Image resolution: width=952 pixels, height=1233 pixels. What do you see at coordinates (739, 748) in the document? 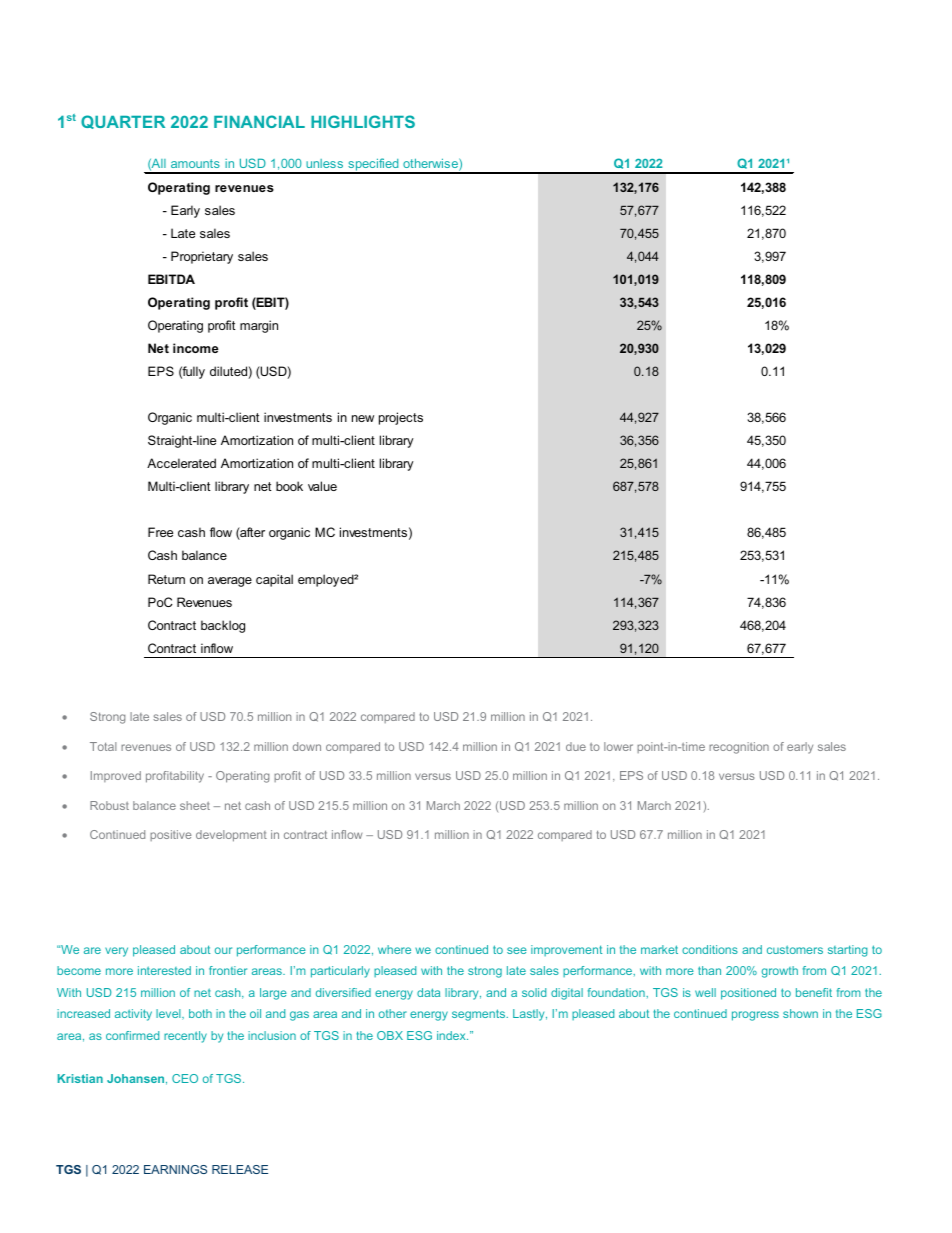
I see `recognition` at bounding box center [739, 748].
